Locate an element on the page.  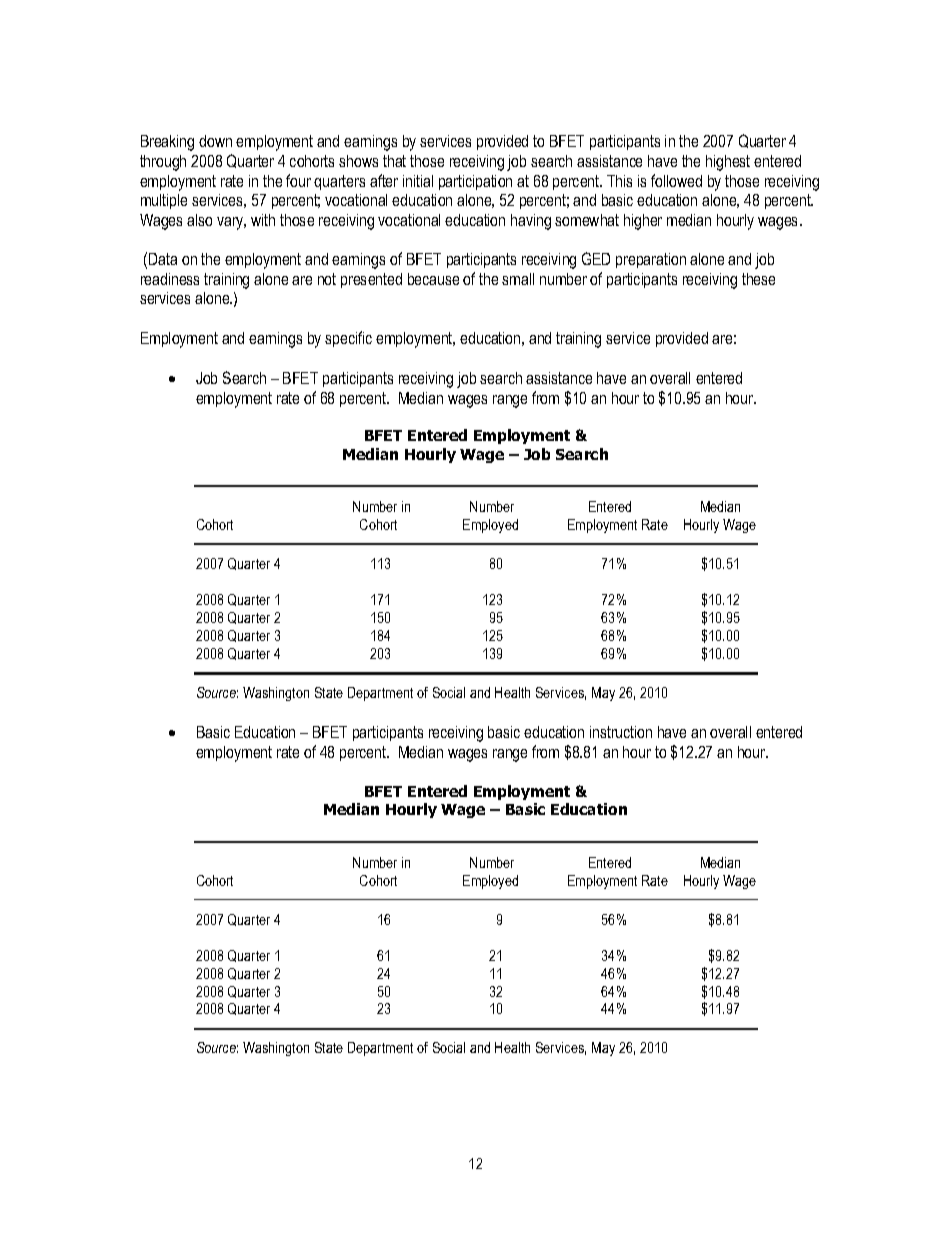
presented is located at coordinates (371, 280).
